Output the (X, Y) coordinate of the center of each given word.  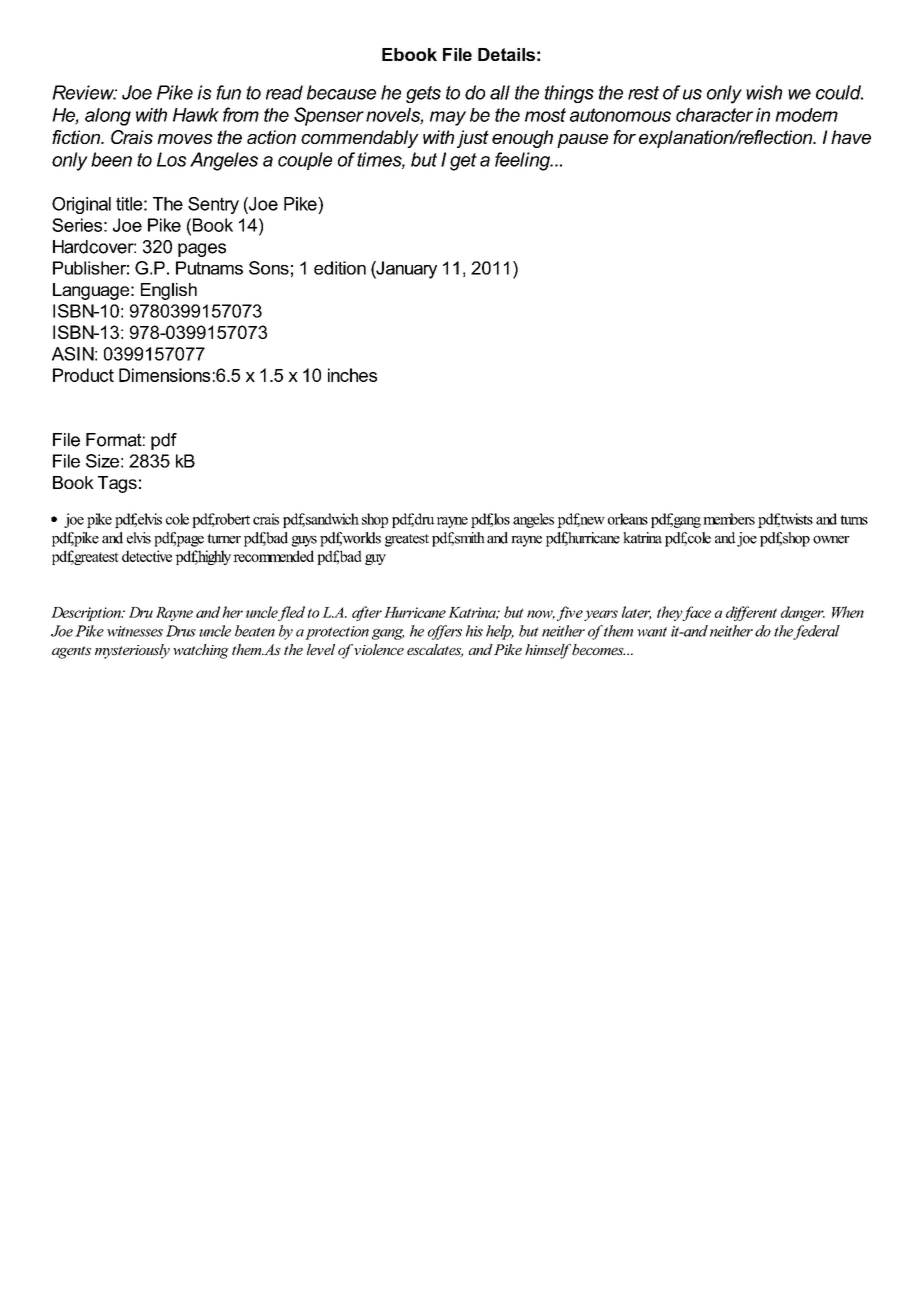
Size (102, 461)
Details (506, 54)
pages (202, 250)
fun (228, 92)
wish (764, 92)
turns (854, 520)
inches (352, 375)
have (851, 137)
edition (340, 268)
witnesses (135, 631)
